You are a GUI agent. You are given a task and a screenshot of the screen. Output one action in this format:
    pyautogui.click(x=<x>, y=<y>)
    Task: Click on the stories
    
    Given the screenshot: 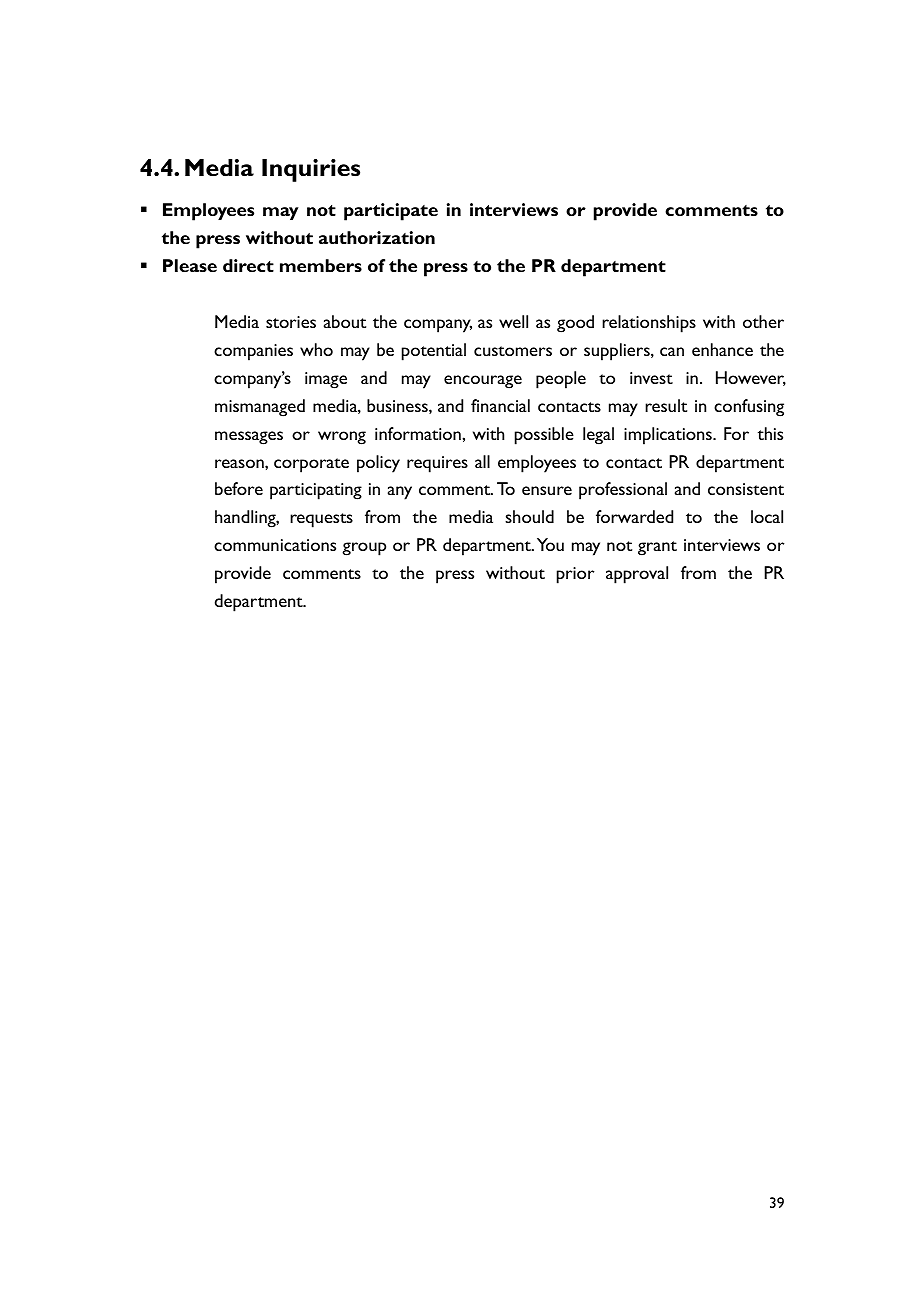 What is the action you would take?
    pyautogui.click(x=291, y=322)
